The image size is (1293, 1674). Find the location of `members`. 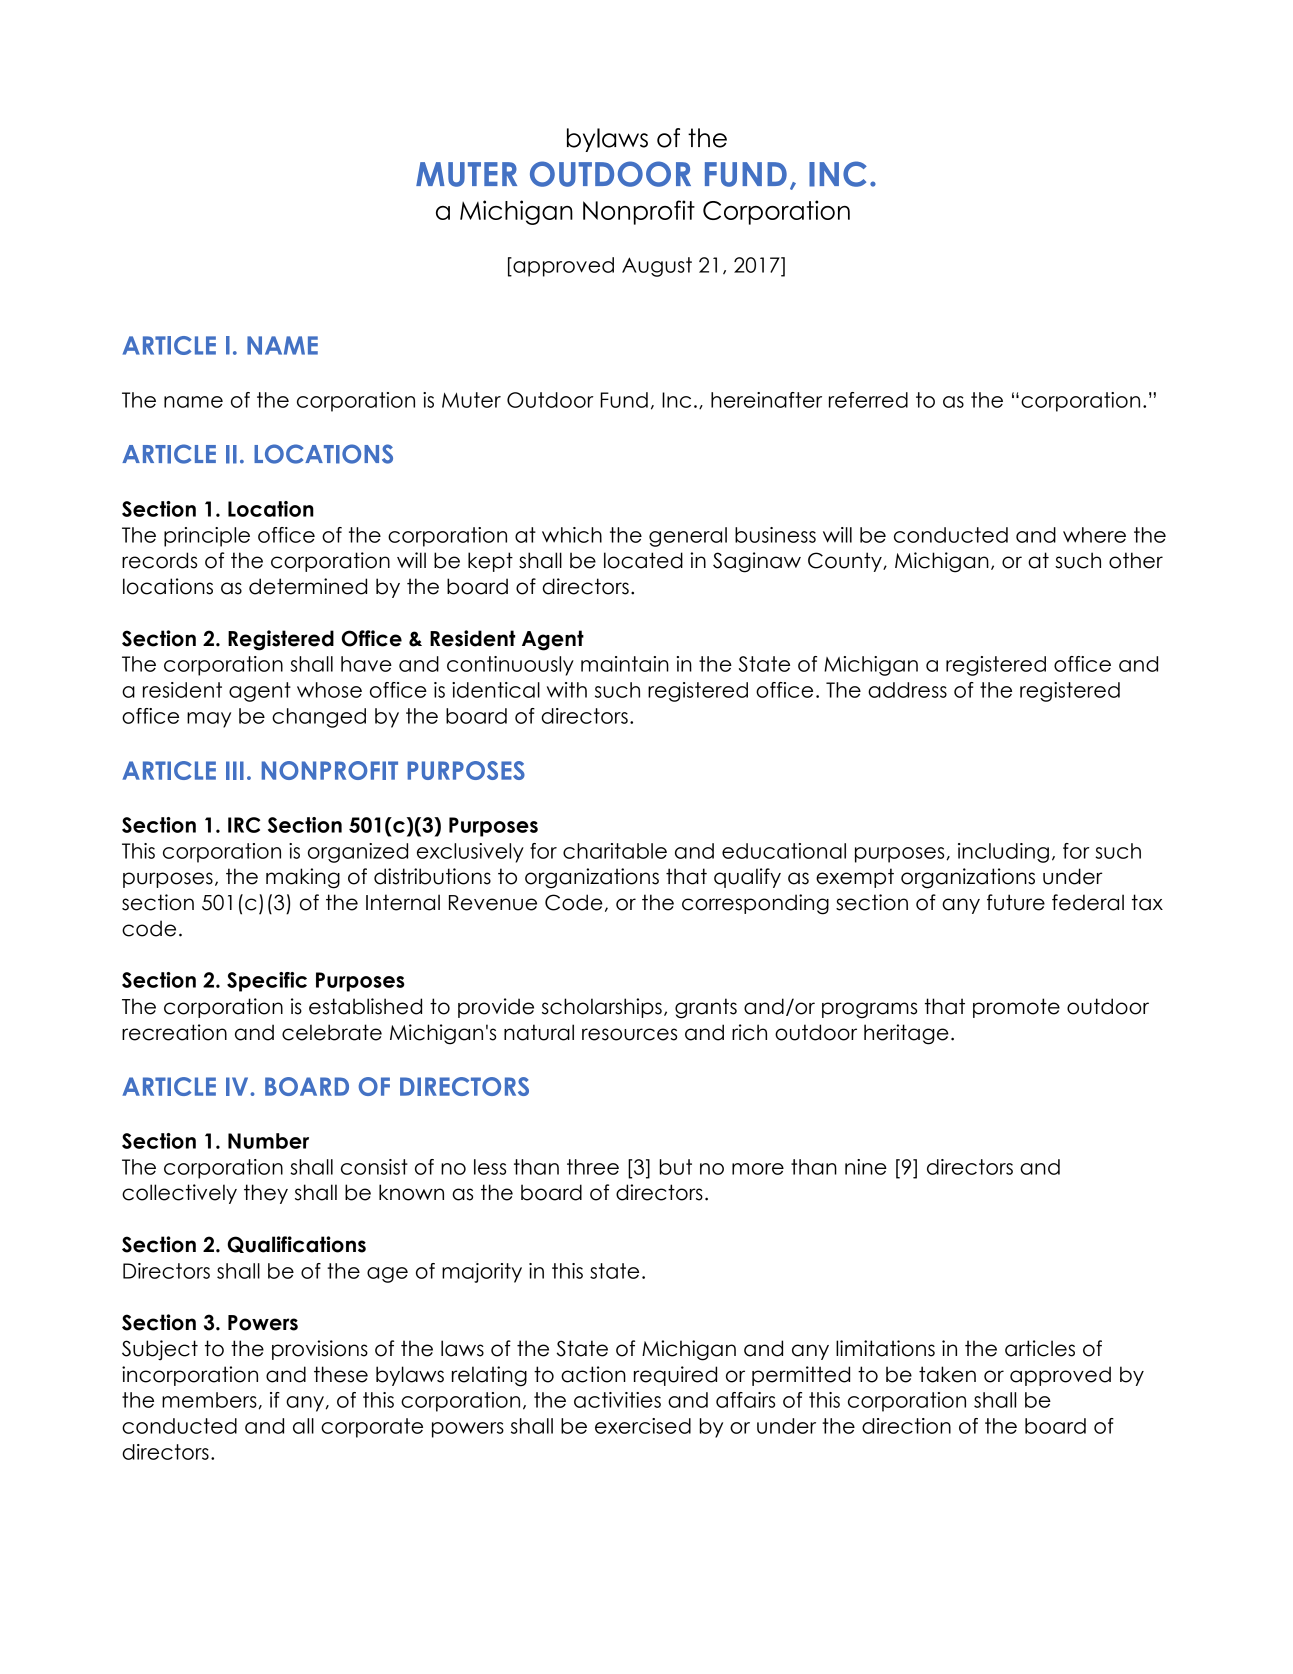

members is located at coordinates (210, 1400).
